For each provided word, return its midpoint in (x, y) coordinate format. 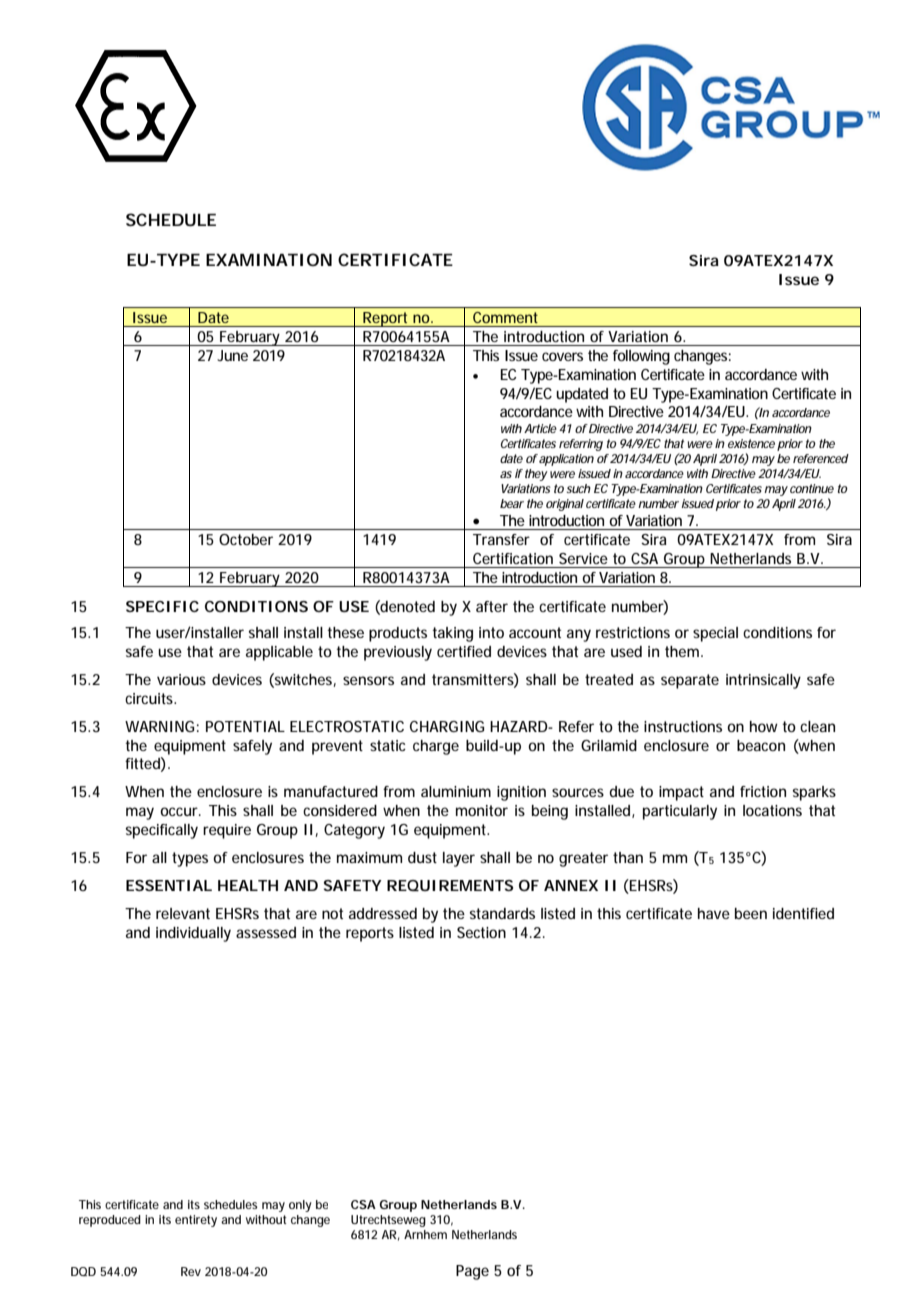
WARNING (159, 726)
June (232, 355)
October (246, 539)
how (764, 726)
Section (481, 932)
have (714, 913)
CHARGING (447, 726)
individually (193, 934)
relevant (183, 913)
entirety (196, 1221)
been (751, 913)
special (715, 634)
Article (540, 428)
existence (751, 443)
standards (502, 913)
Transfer (501, 539)
